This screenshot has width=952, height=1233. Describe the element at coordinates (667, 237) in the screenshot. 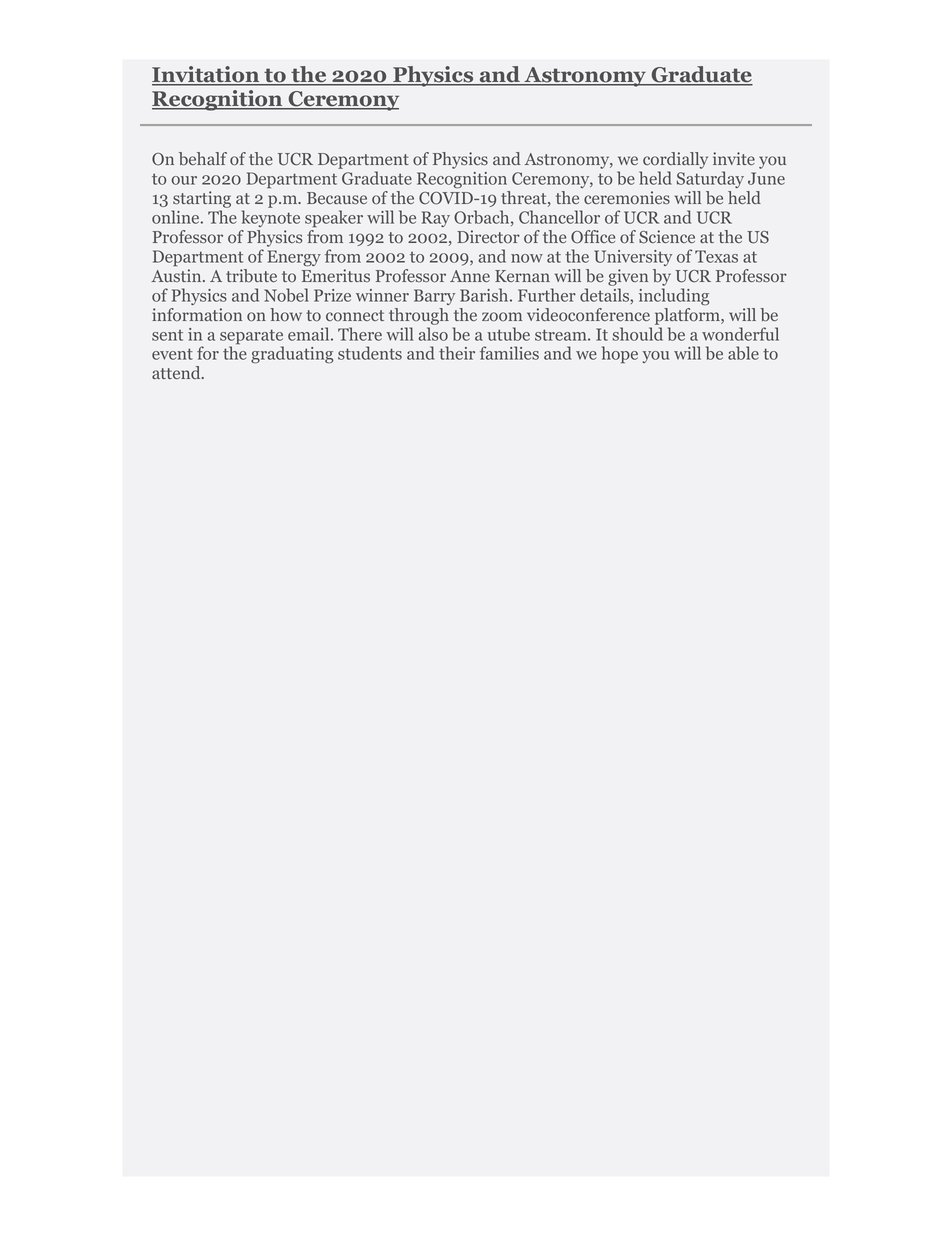

I see `Science` at that location.
